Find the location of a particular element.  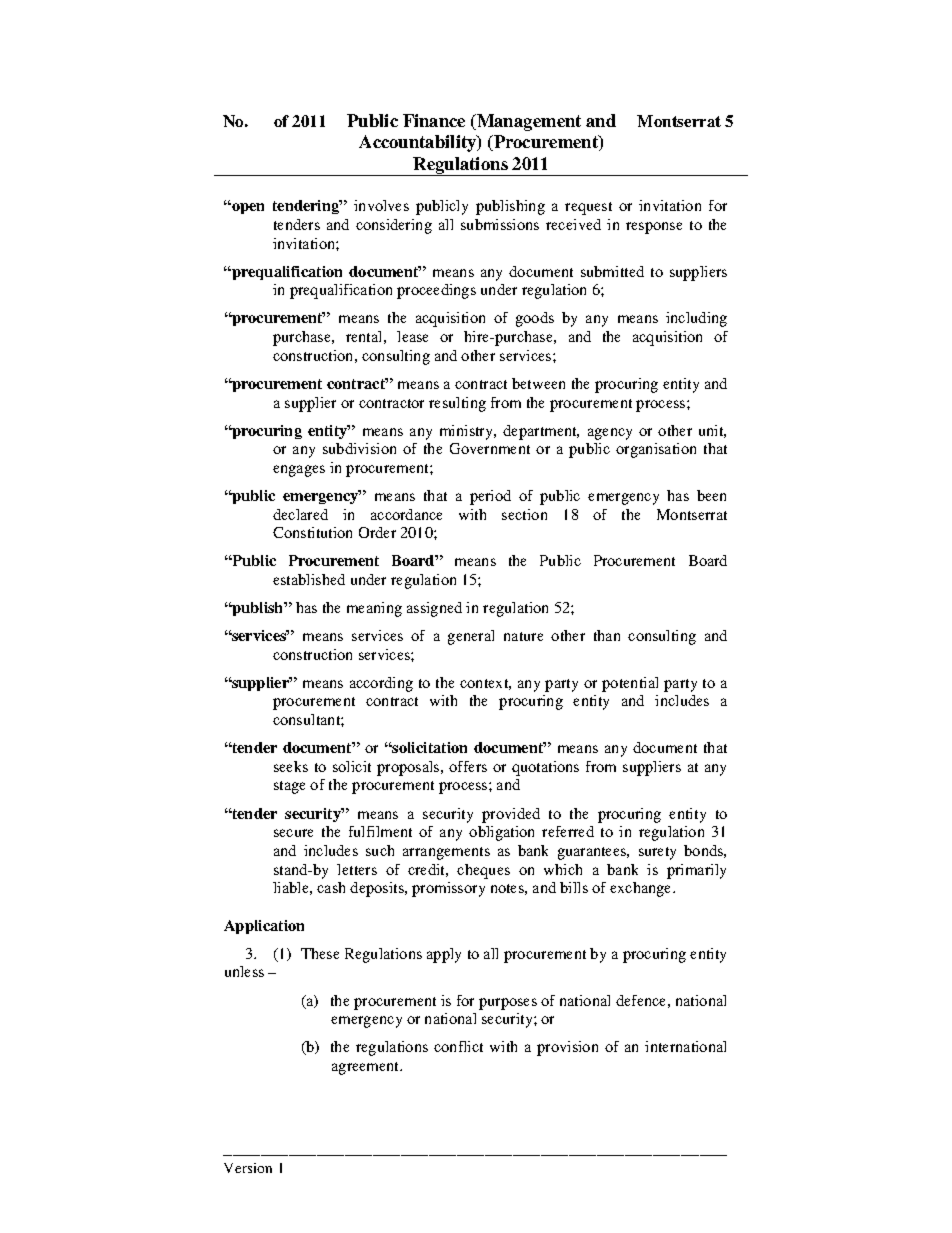

organisation is located at coordinates (656, 450).
